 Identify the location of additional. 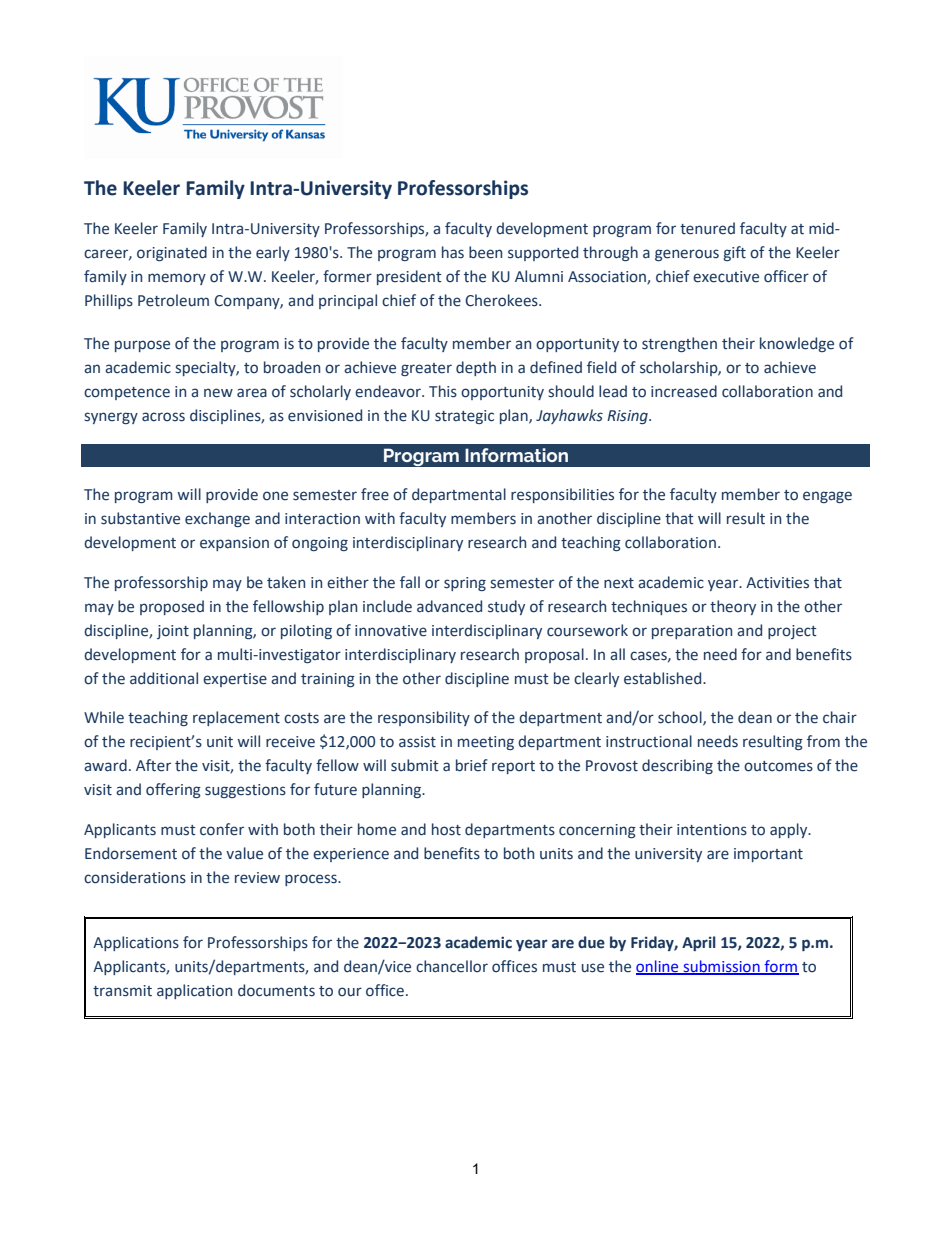
(164, 678).
